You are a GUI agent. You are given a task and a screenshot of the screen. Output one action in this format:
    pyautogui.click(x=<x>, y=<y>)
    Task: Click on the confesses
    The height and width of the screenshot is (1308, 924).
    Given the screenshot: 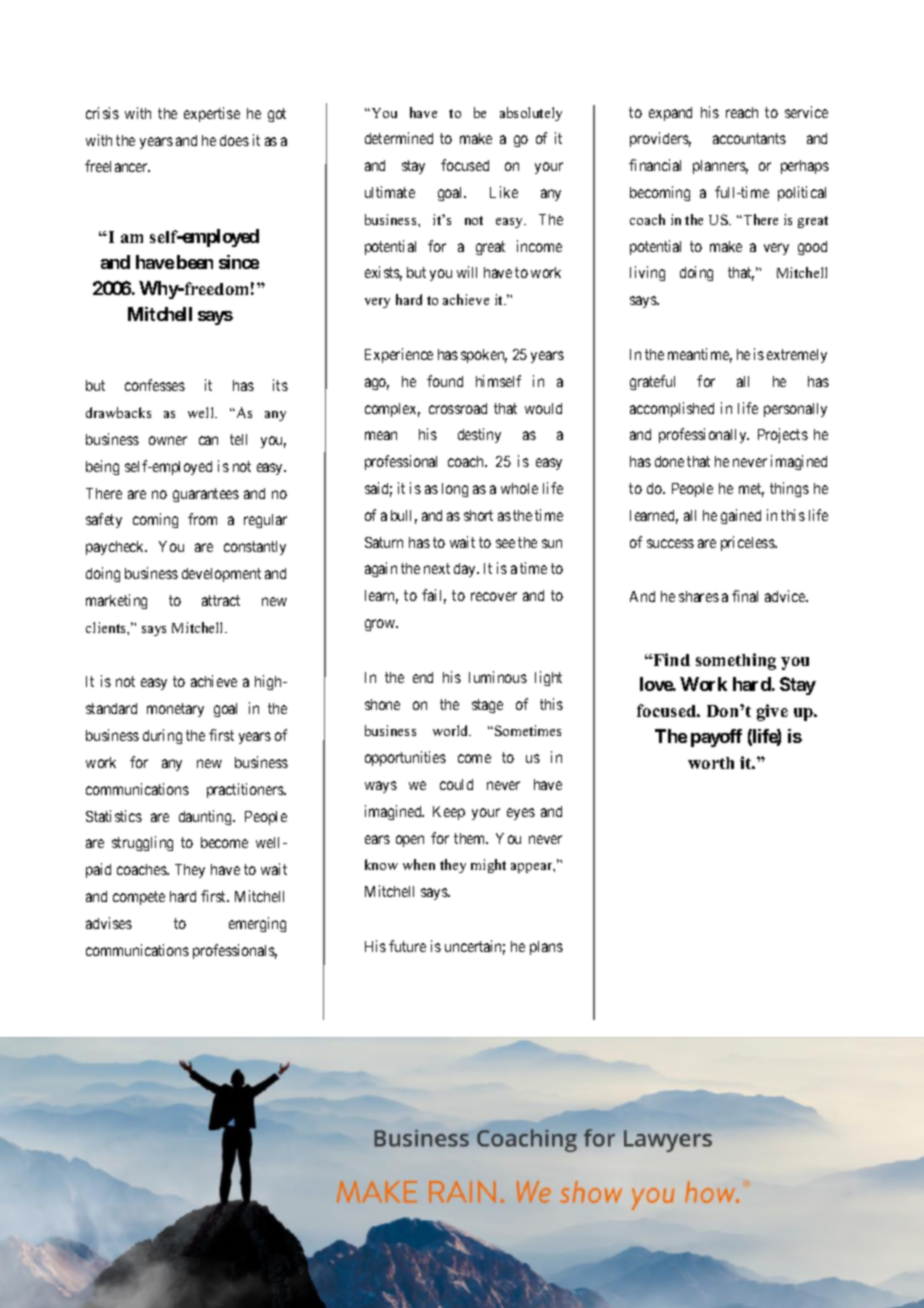 What is the action you would take?
    pyautogui.click(x=155, y=385)
